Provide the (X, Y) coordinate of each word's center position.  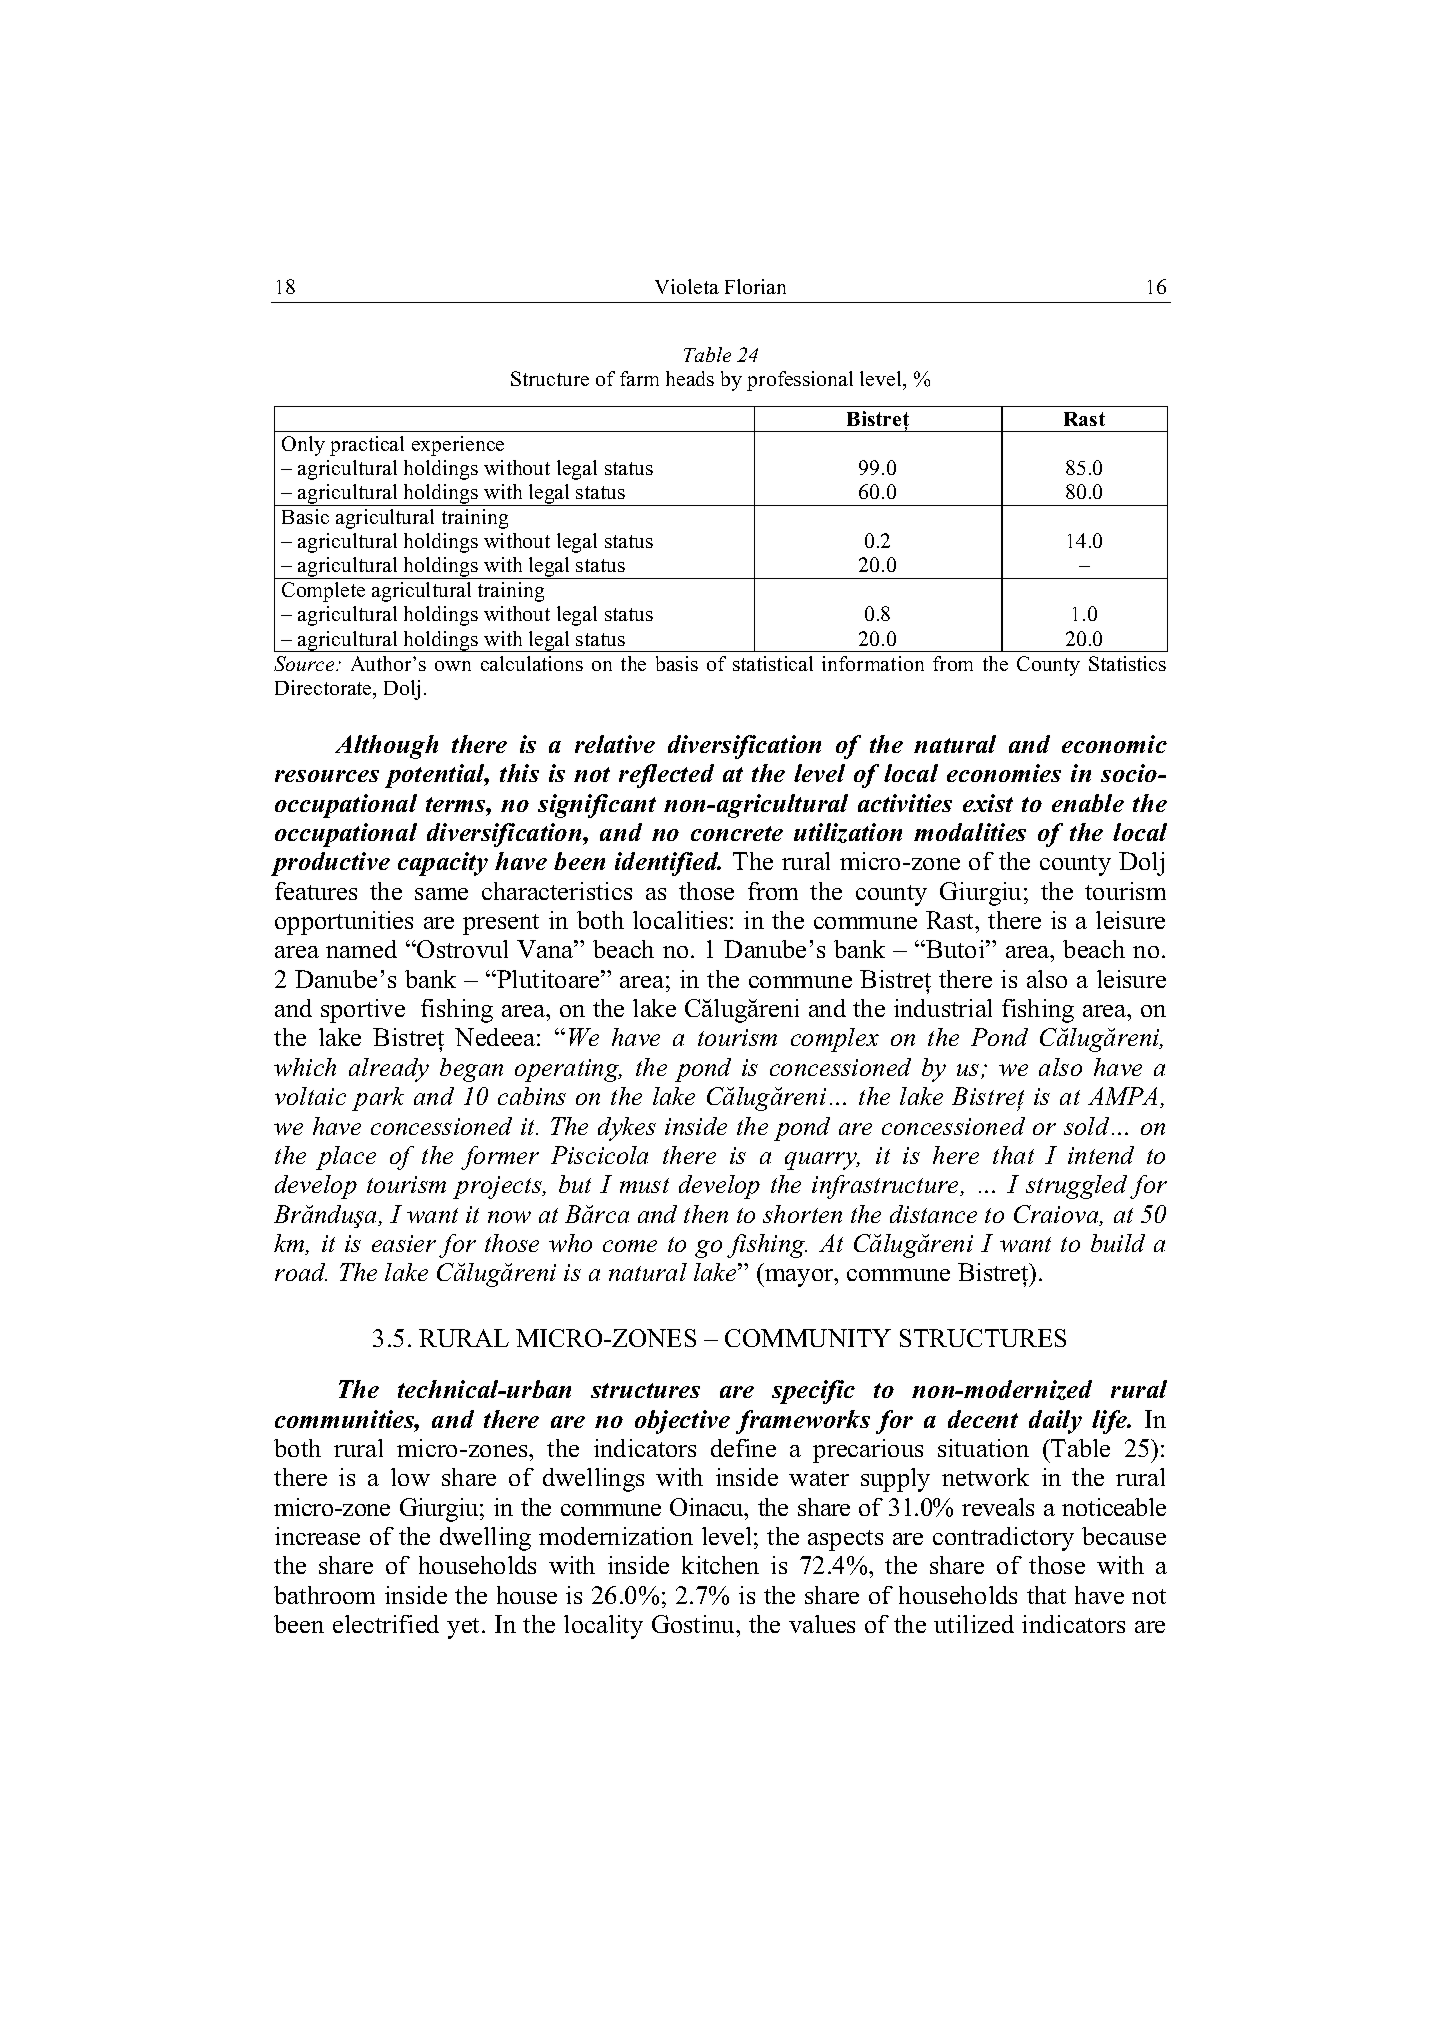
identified (668, 864)
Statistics (1127, 663)
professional (800, 381)
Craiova (1057, 1215)
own (453, 666)
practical (367, 446)
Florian (755, 286)
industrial (943, 1008)
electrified (386, 1624)
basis (677, 663)
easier (404, 1243)
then (706, 1214)
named (361, 949)
